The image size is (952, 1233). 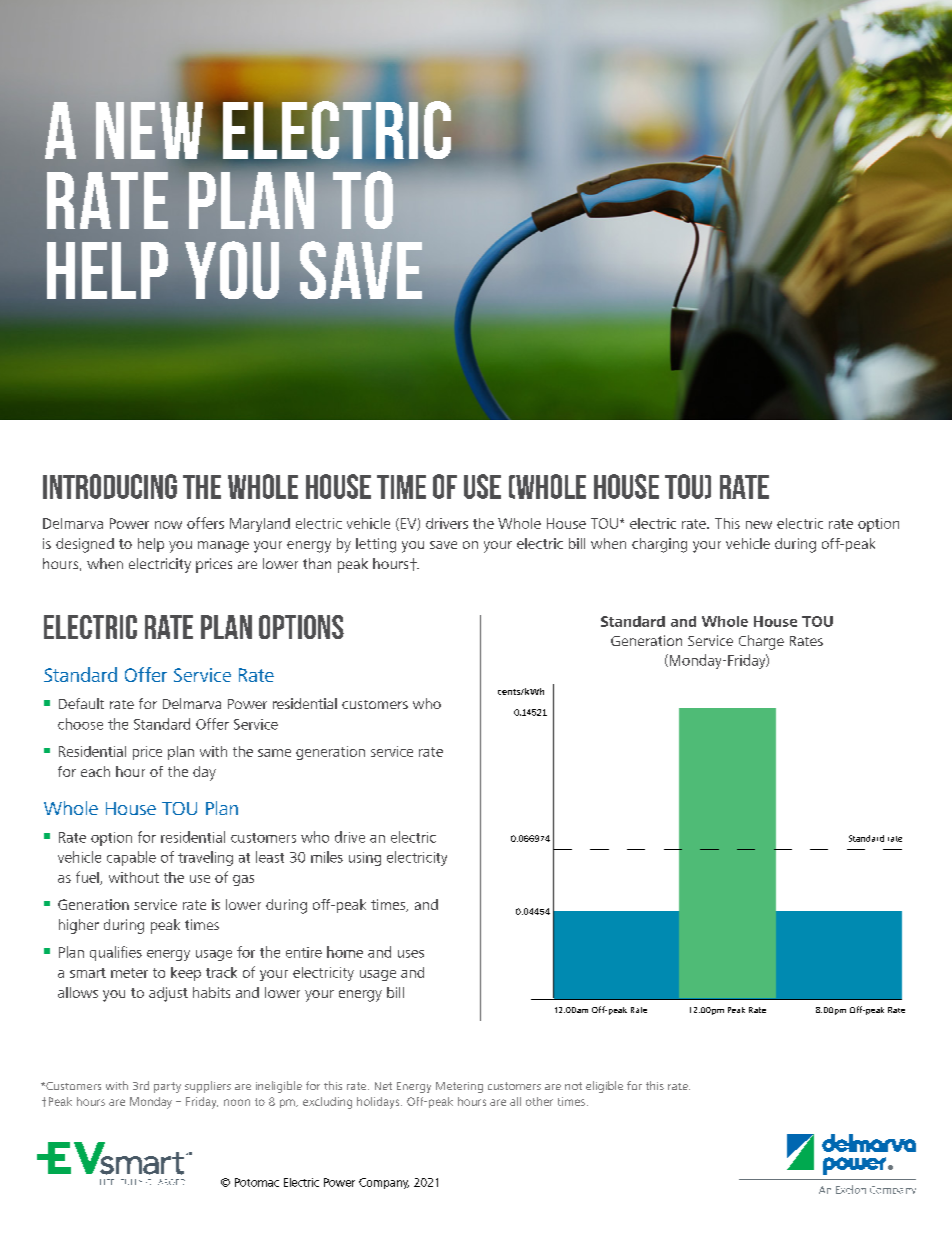 What do you see at coordinates (761, 642) in the screenshot?
I see `Charge` at bounding box center [761, 642].
